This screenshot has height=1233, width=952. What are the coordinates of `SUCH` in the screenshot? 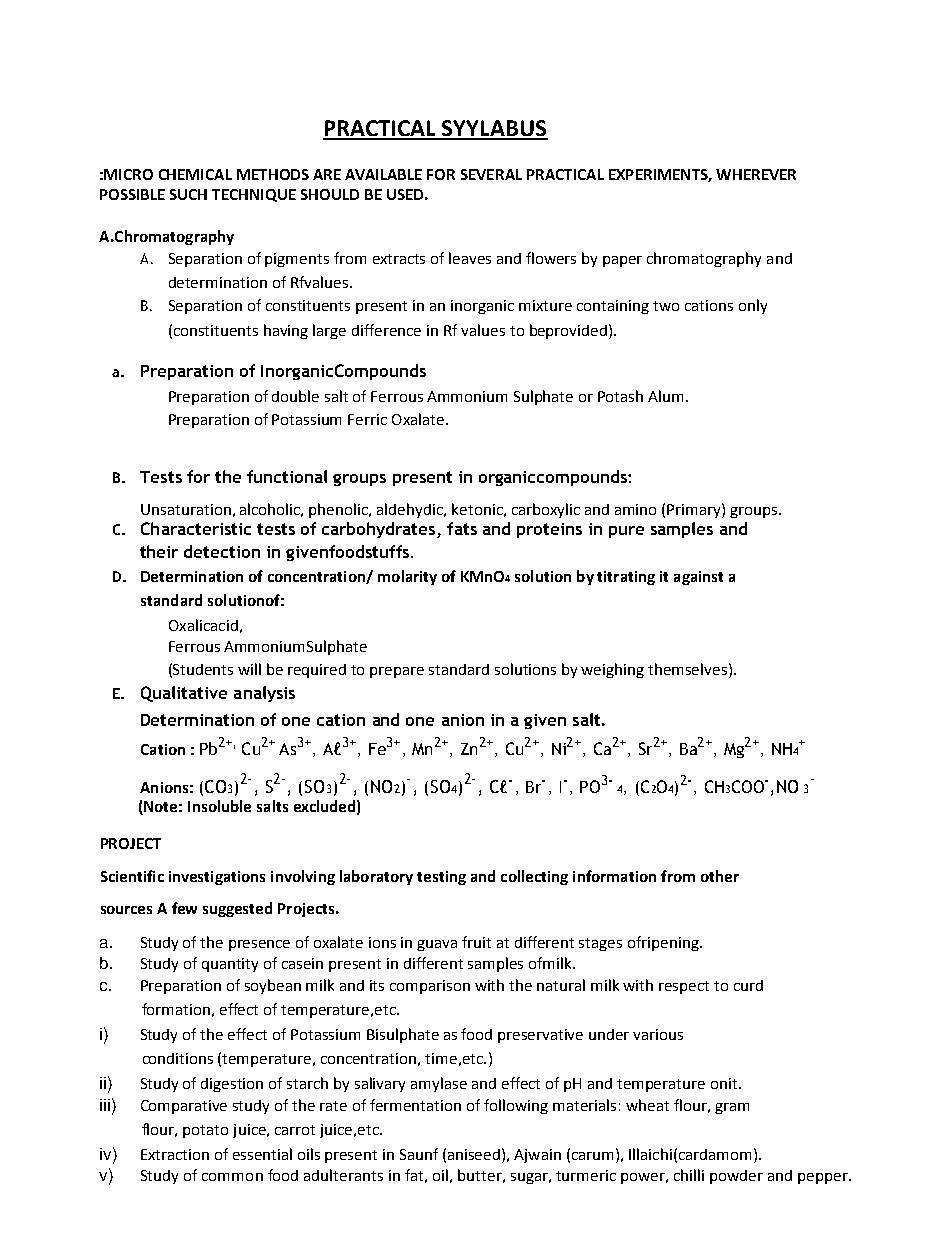 It's located at (188, 194).
